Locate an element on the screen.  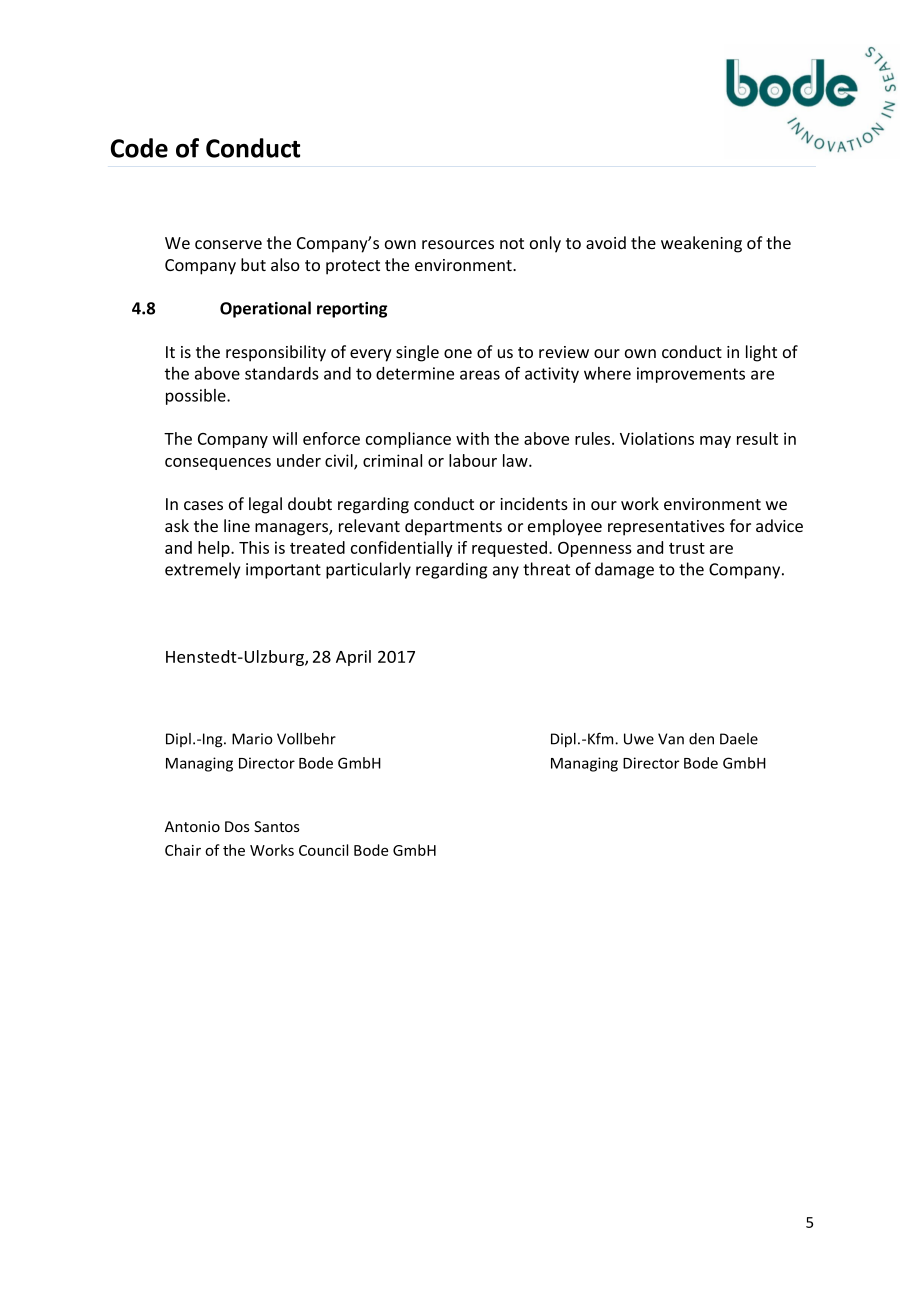
improvements is located at coordinates (691, 375).
